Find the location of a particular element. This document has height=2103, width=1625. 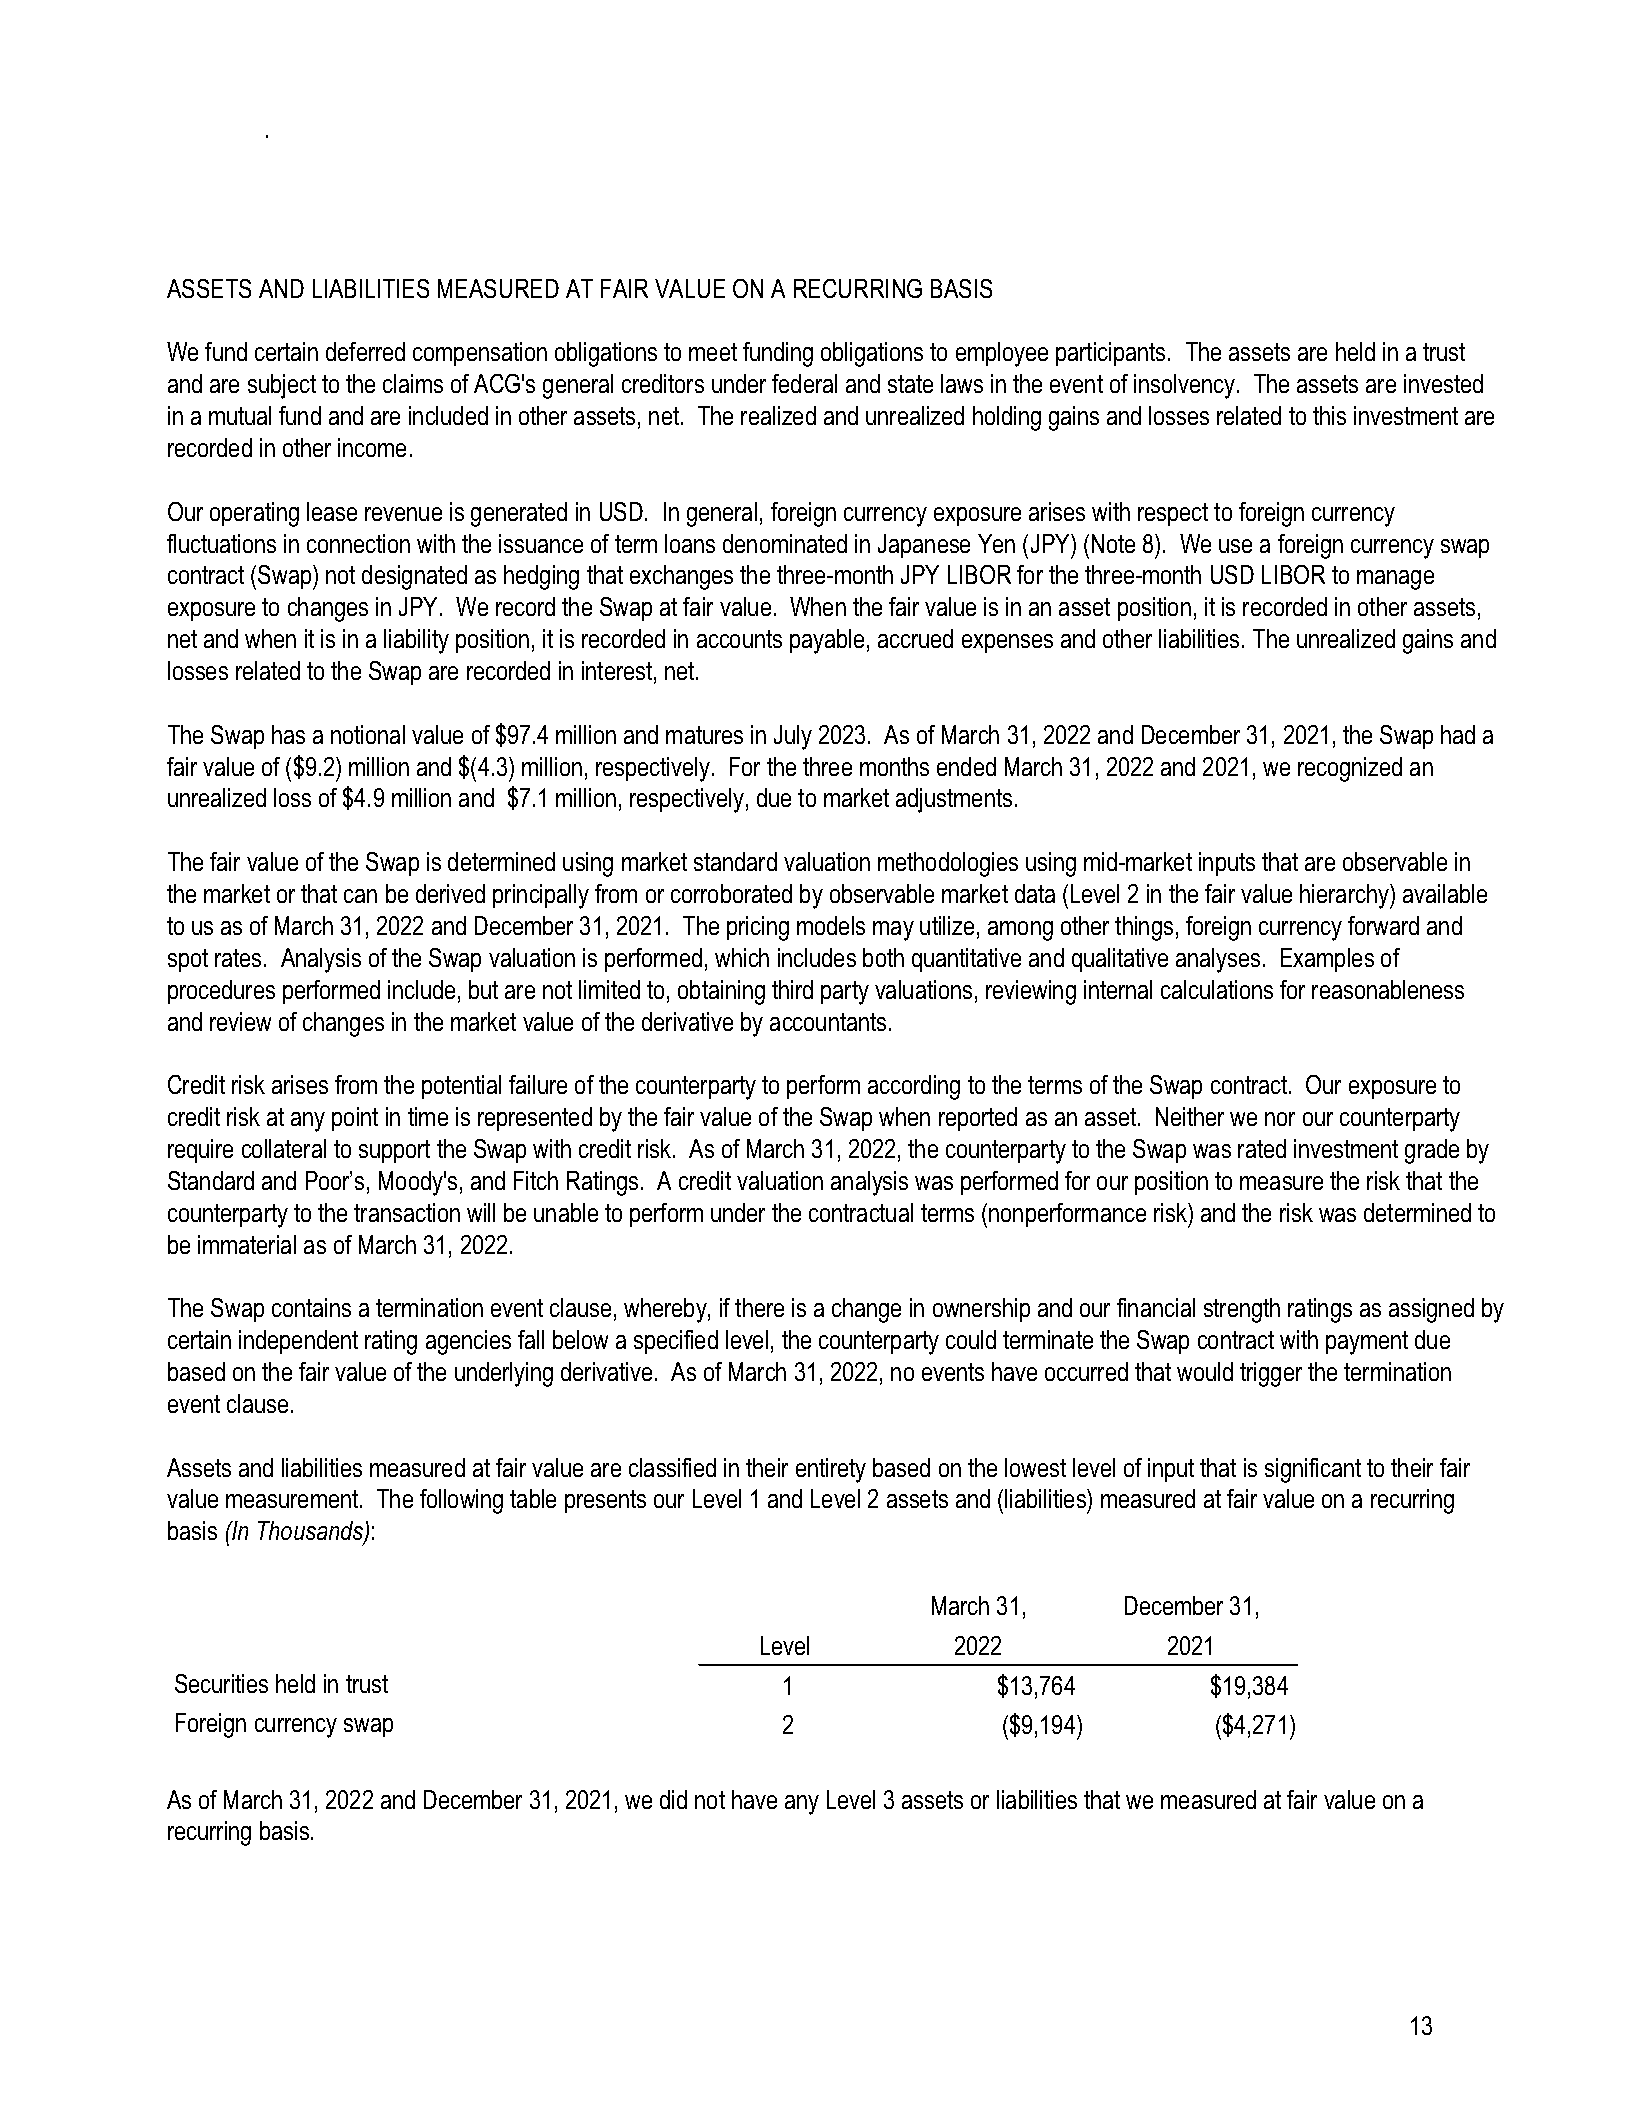

this is located at coordinates (1329, 415).
